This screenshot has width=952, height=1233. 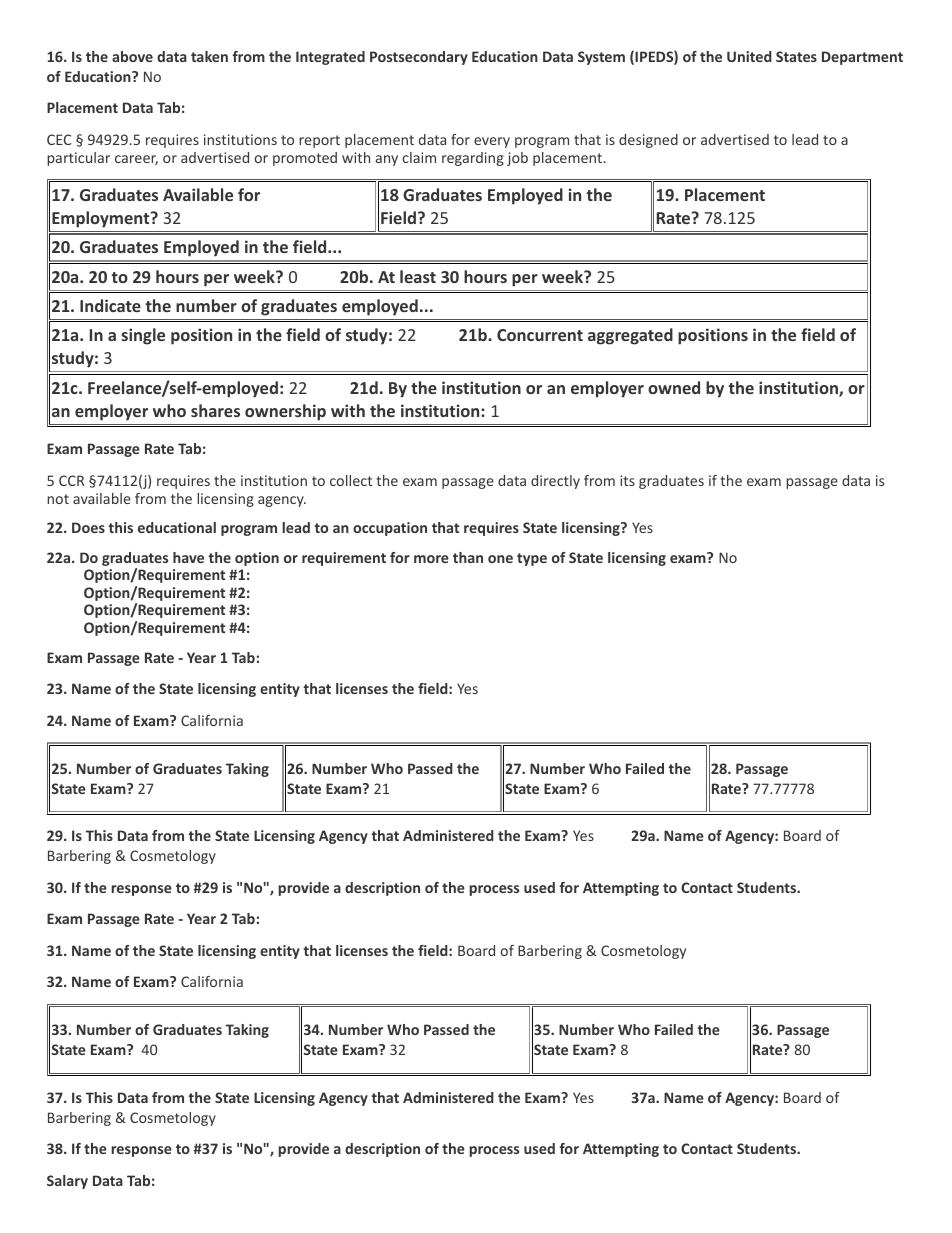 I want to click on have, so click(x=188, y=557).
